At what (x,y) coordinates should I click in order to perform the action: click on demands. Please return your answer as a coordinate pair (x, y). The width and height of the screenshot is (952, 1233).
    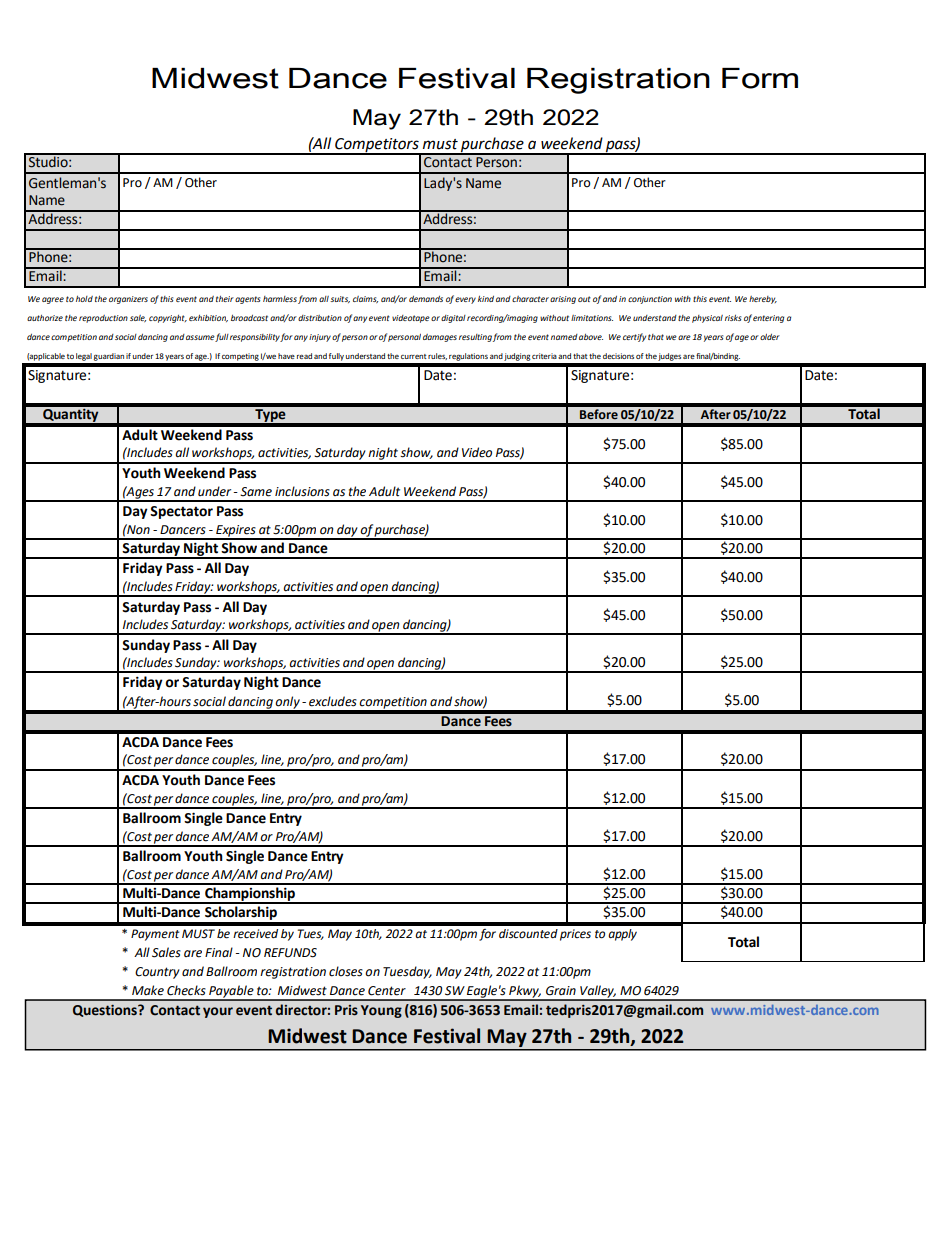
    Looking at the image, I should click on (426, 299).
